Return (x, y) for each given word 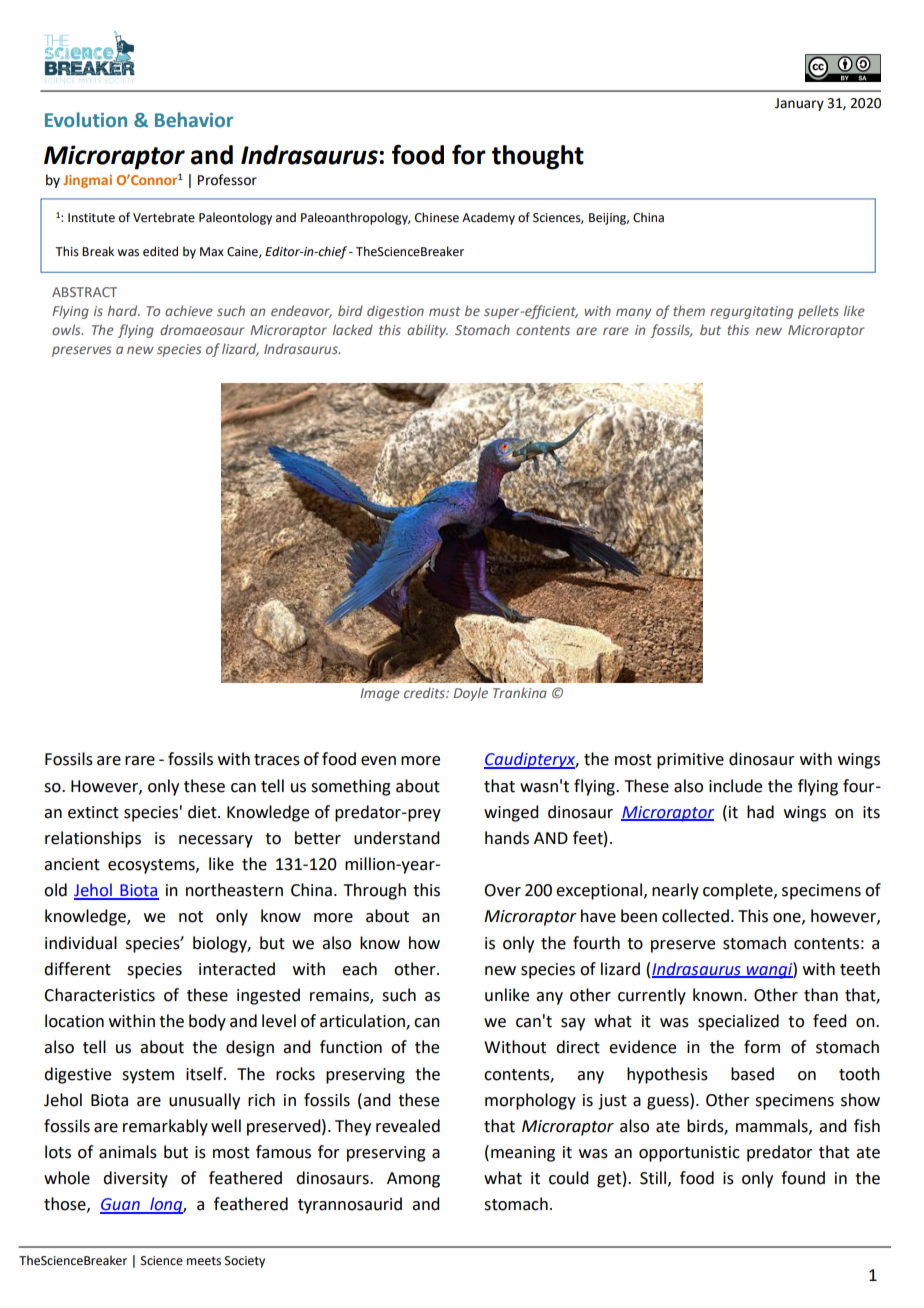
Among (413, 1180)
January (799, 104)
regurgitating (751, 312)
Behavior (194, 120)
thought (538, 157)
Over (502, 890)
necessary (216, 841)
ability (427, 331)
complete (739, 891)
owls (67, 329)
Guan (121, 1205)
